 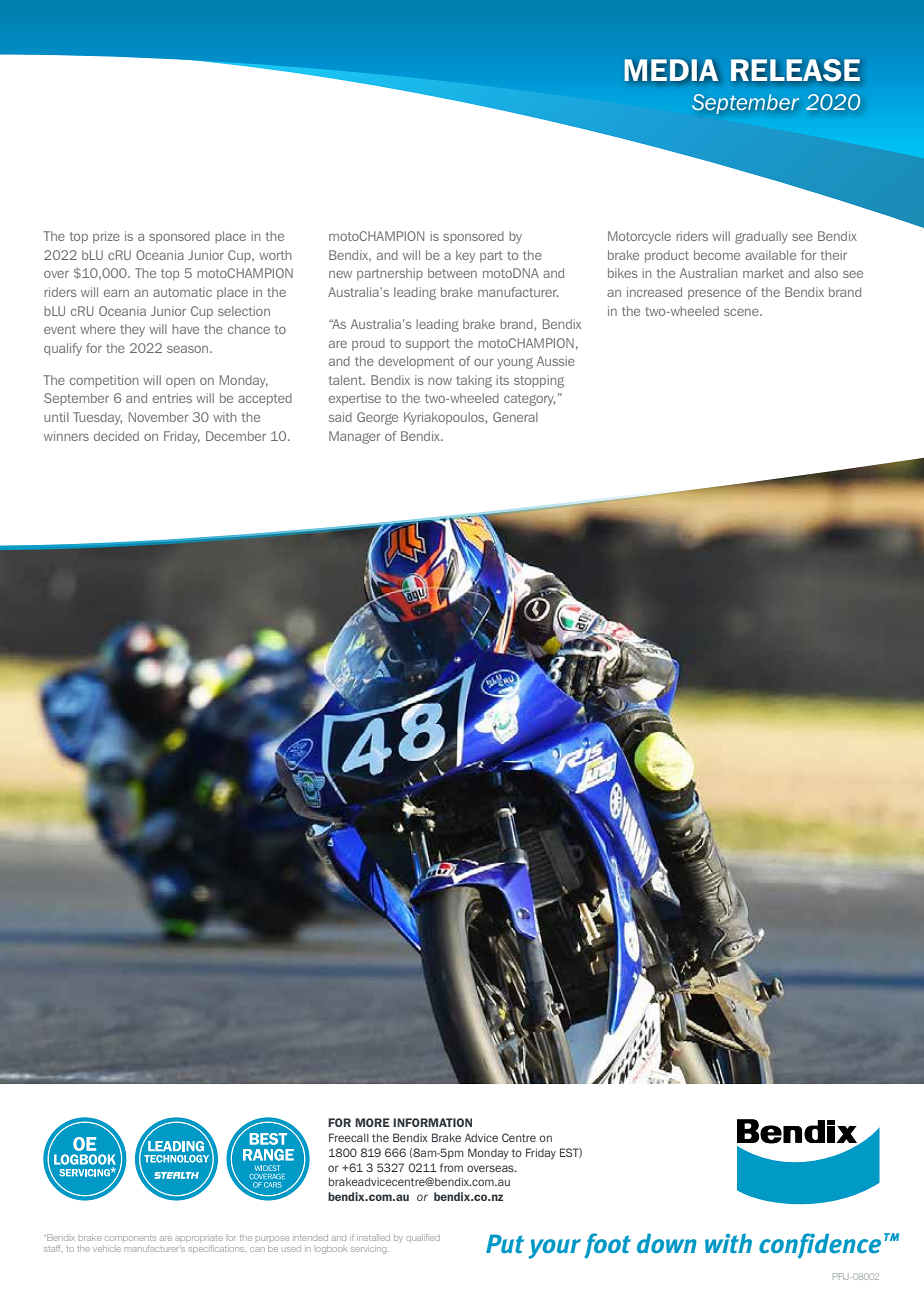 I want to click on from, so click(x=451, y=1167).
